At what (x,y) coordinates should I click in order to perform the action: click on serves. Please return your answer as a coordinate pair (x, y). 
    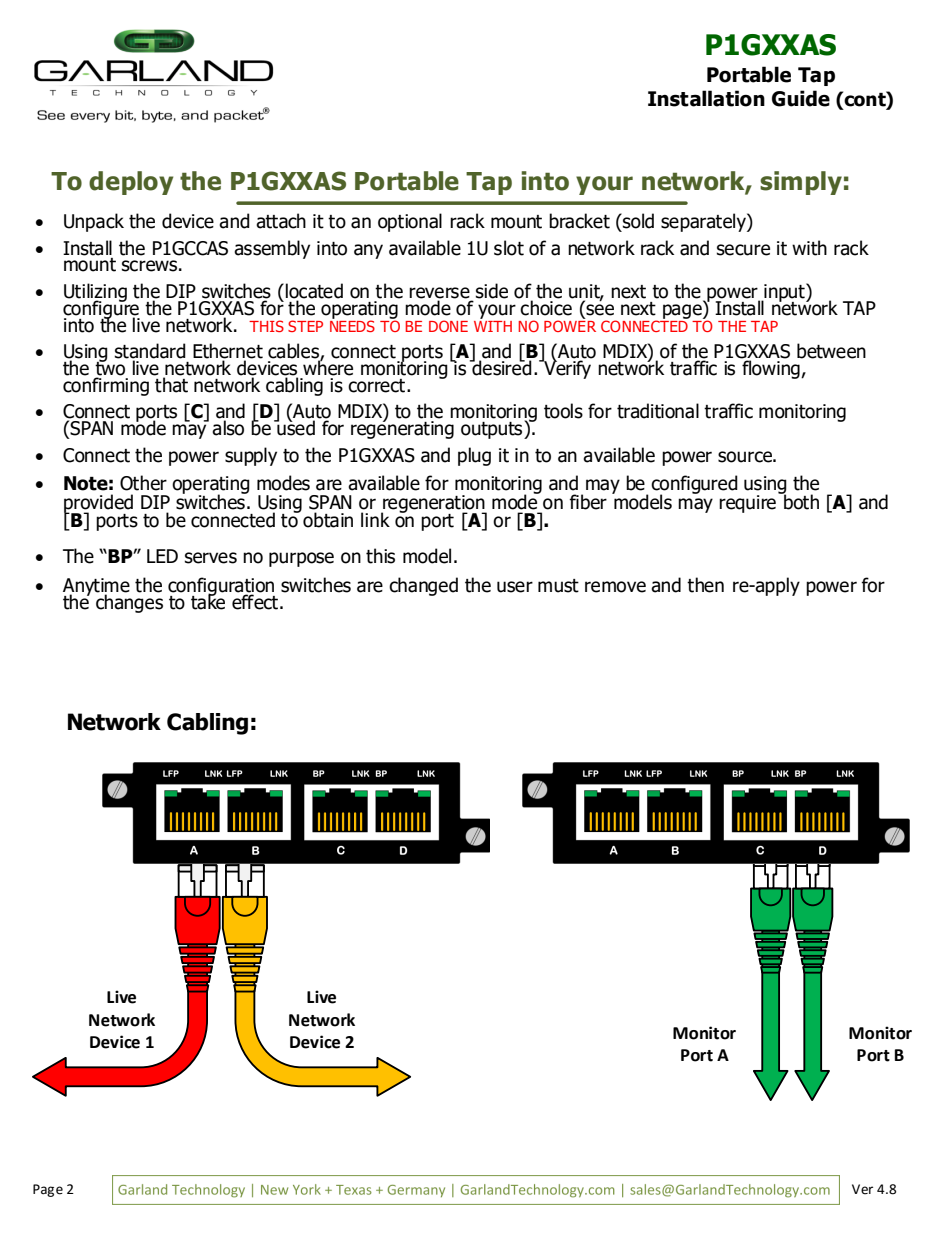
    Looking at the image, I should click on (211, 558).
